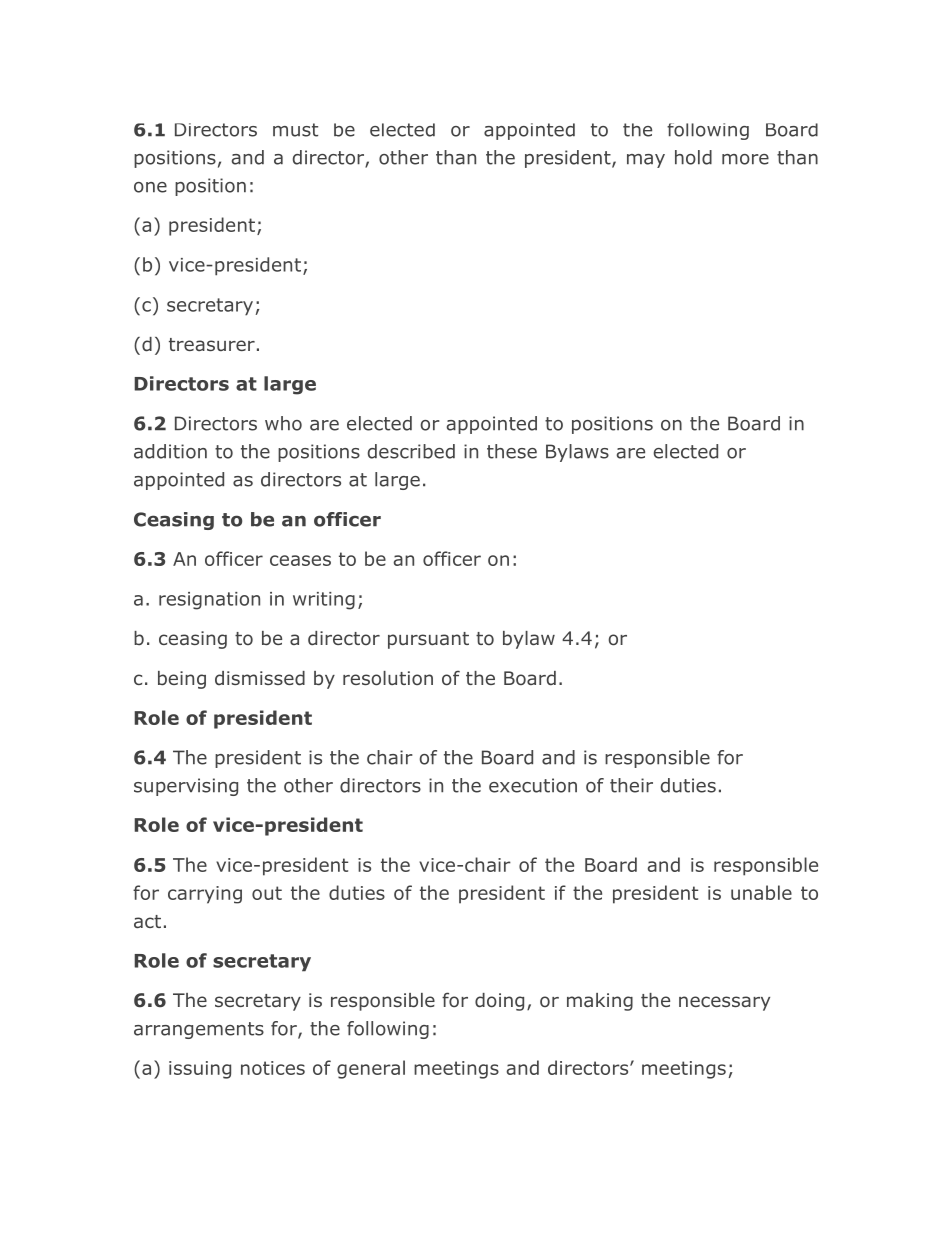 The height and width of the image is (1233, 952). What do you see at coordinates (411, 451) in the image?
I see `described` at bounding box center [411, 451].
